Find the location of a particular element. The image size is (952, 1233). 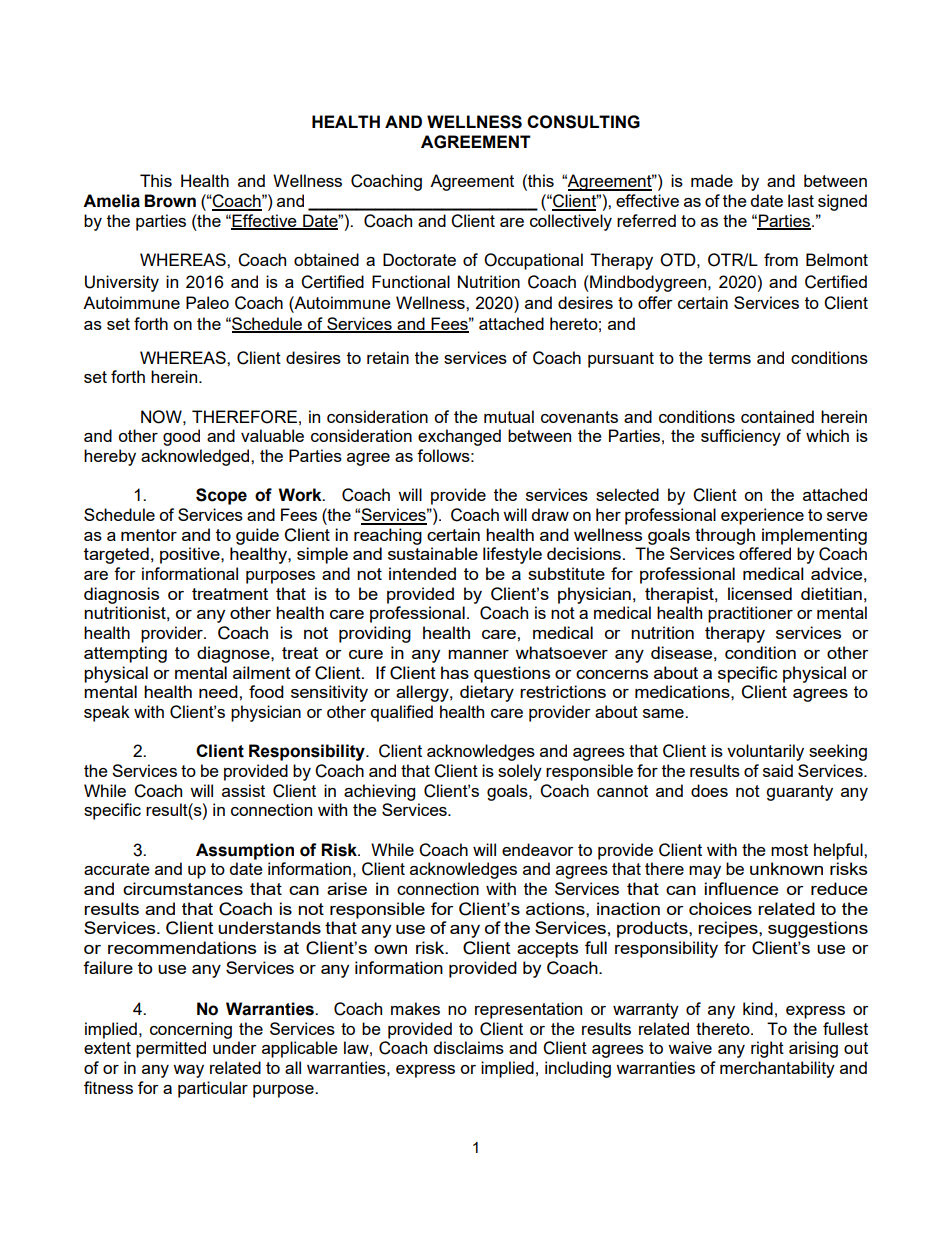

way is located at coordinates (188, 1071).
